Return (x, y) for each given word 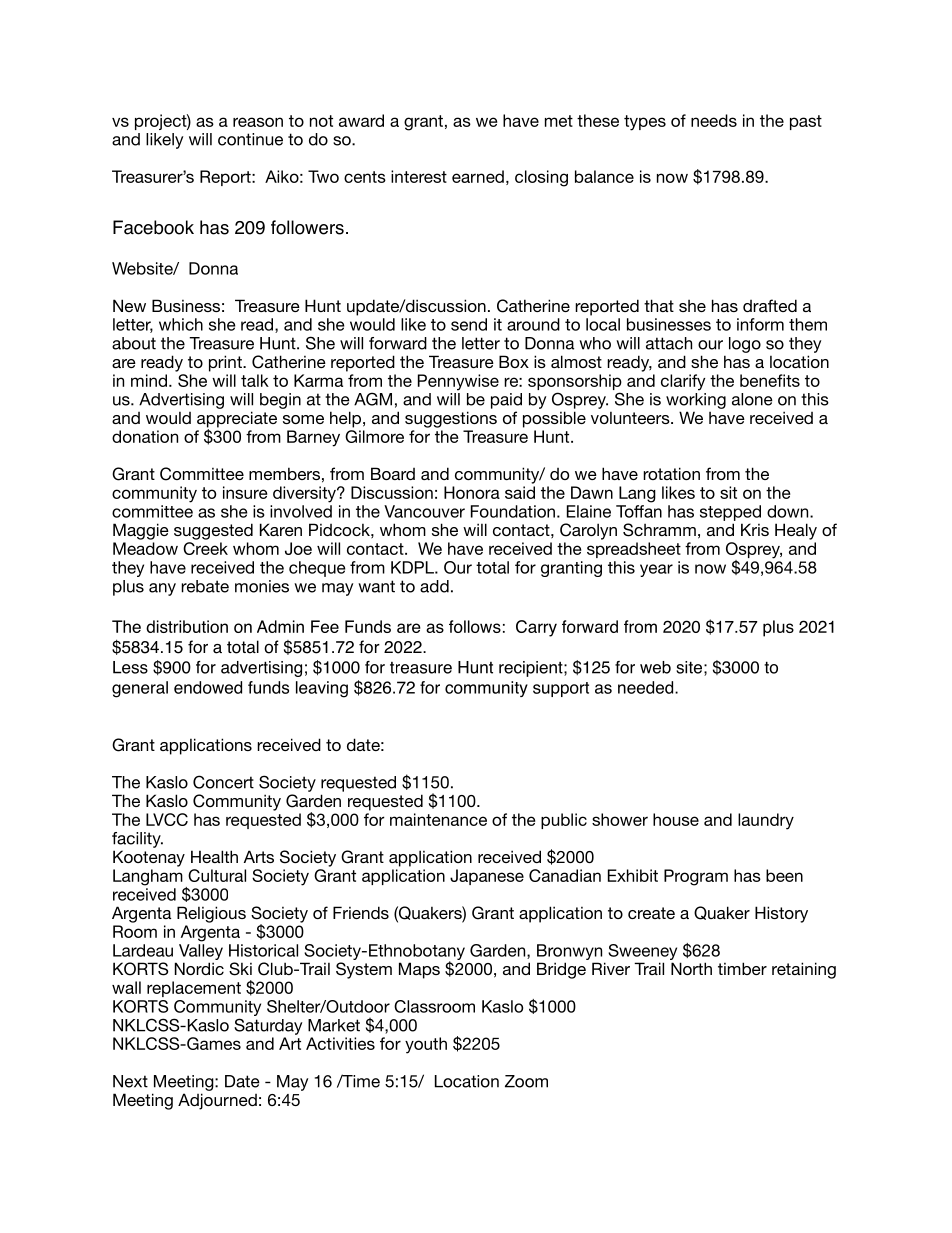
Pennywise (458, 382)
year (656, 570)
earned (478, 176)
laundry (766, 821)
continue (250, 139)
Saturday (268, 1026)
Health (214, 856)
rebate (205, 586)
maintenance (438, 819)
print (226, 363)
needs (714, 120)
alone (752, 399)
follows (475, 626)
